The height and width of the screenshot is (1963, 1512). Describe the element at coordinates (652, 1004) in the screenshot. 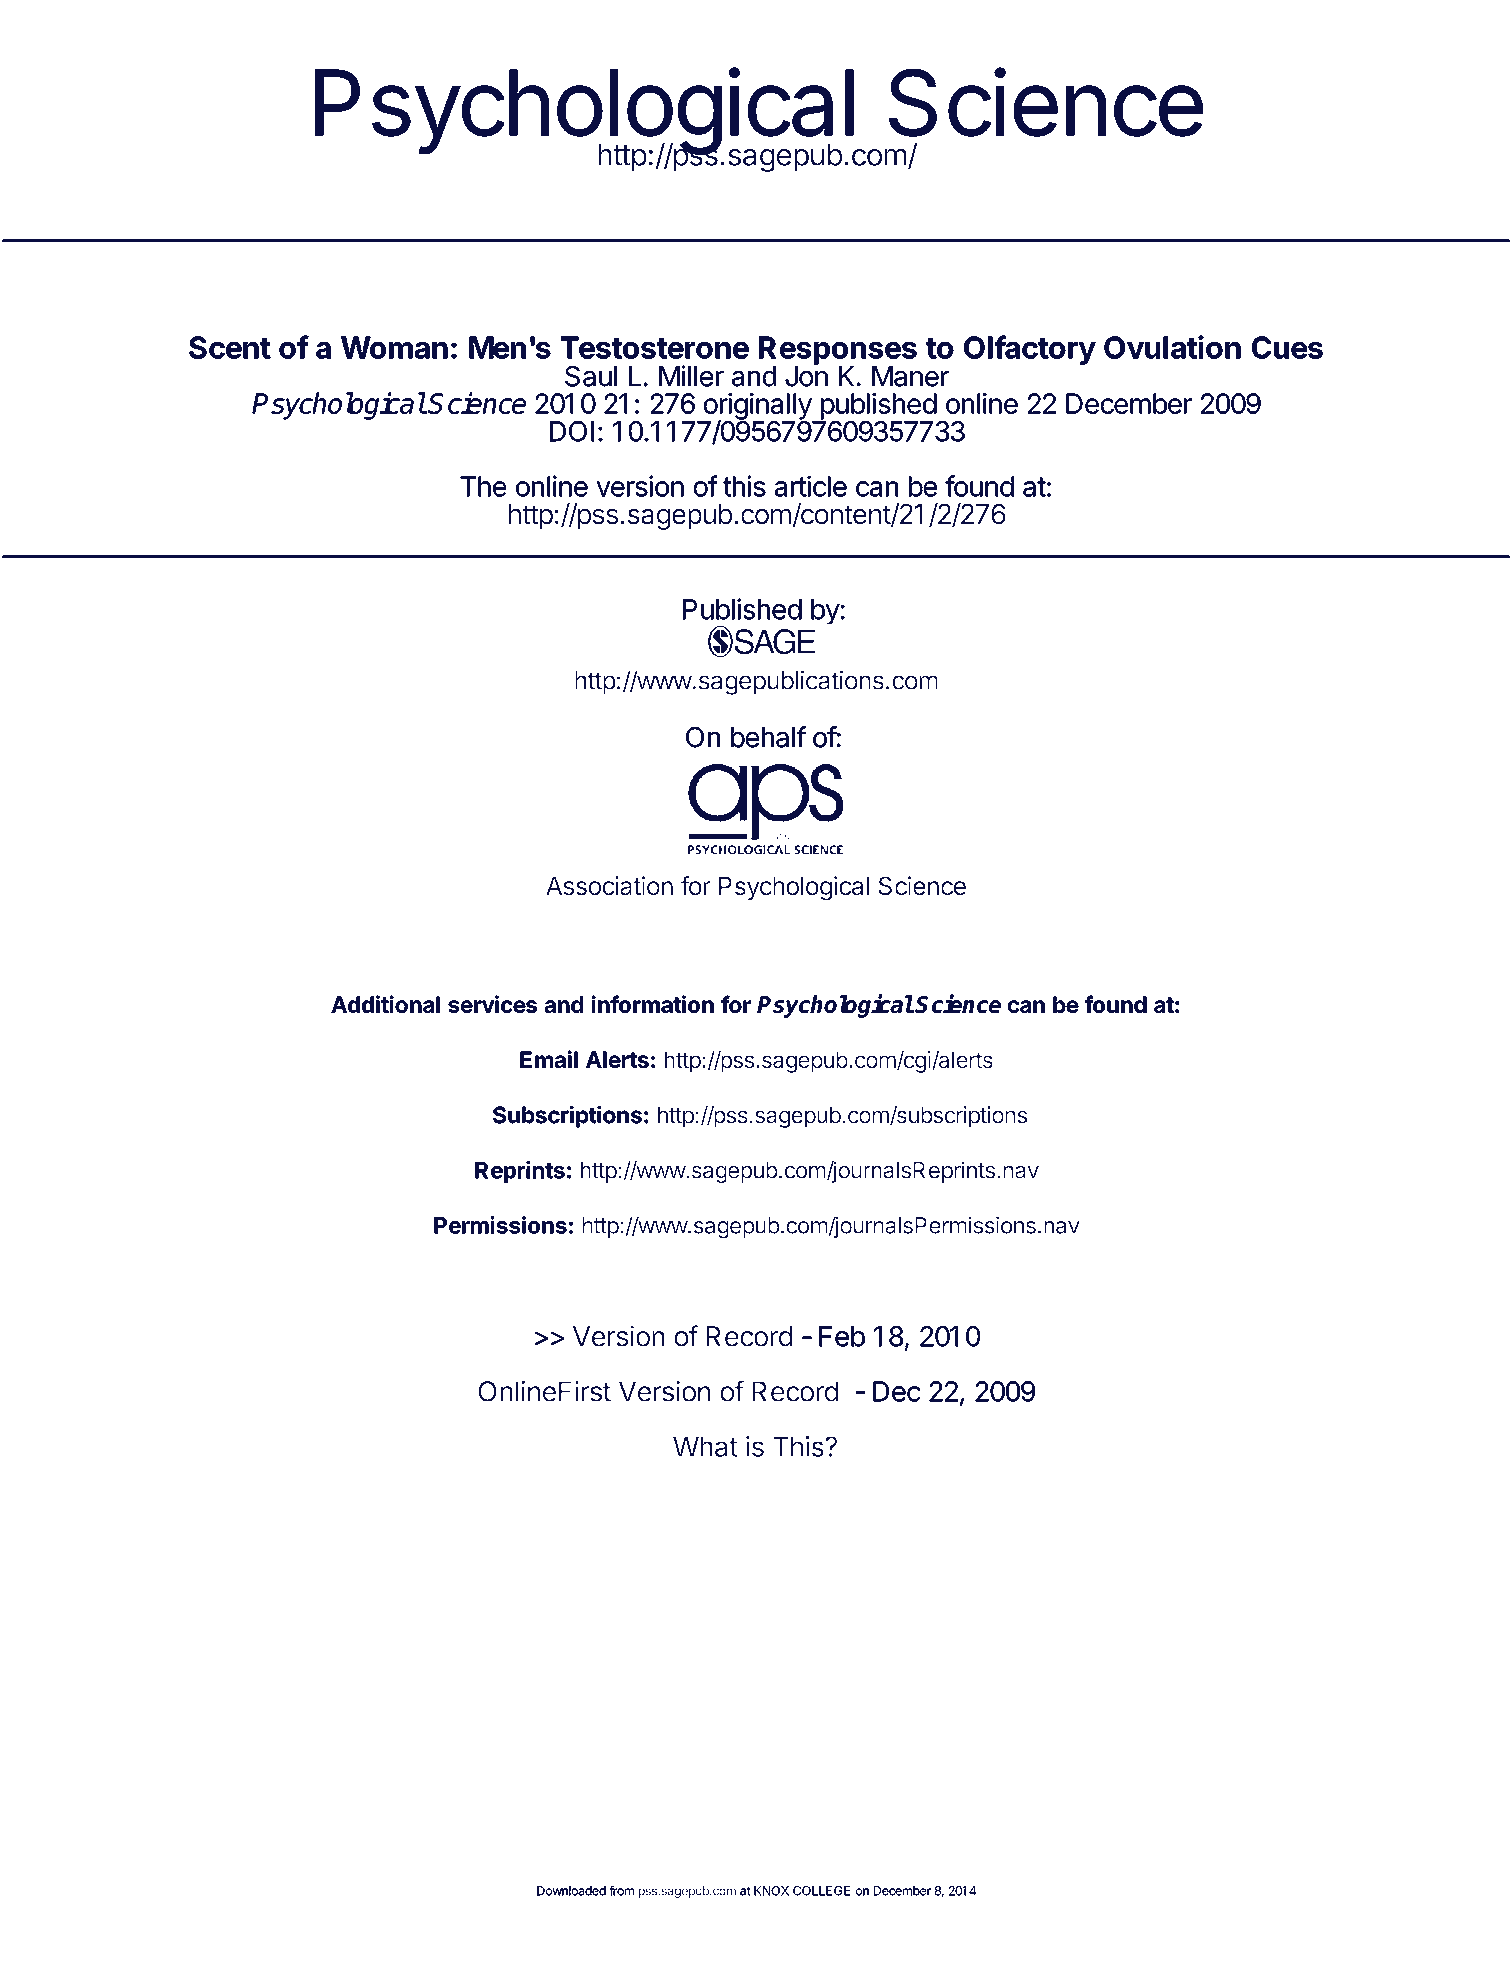

I see `information` at that location.
